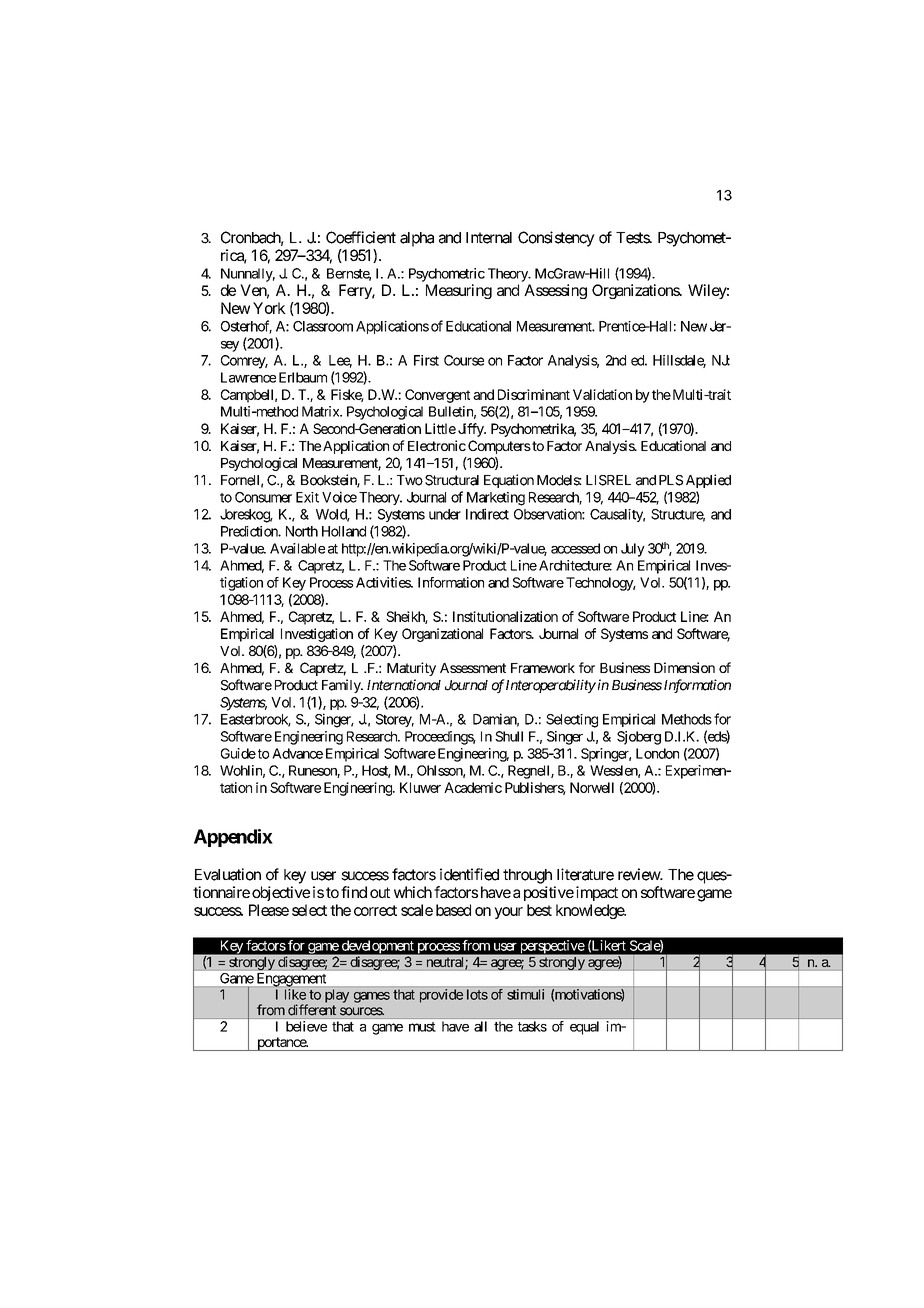 Image resolution: width=924 pixels, height=1308 pixels. I want to click on PLS, so click(671, 480).
